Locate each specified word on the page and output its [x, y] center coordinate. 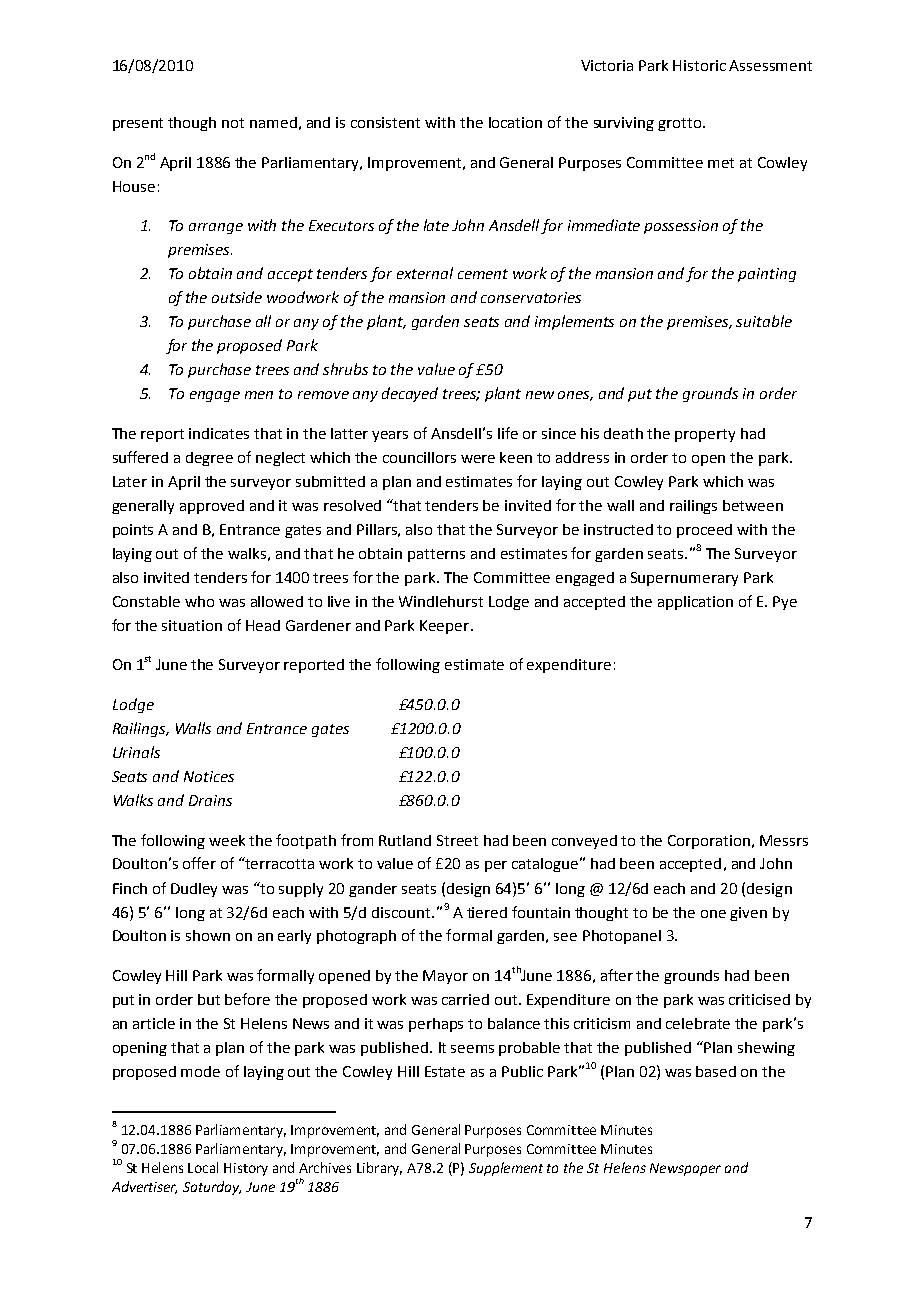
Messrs [784, 840]
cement [483, 274]
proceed [704, 531]
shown [208, 935]
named [273, 122]
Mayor [445, 977]
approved [212, 507]
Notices [209, 776]
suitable [764, 321]
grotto [681, 124]
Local [203, 1167]
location [515, 122]
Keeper [446, 627]
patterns [436, 555]
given [748, 914]
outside [237, 297]
